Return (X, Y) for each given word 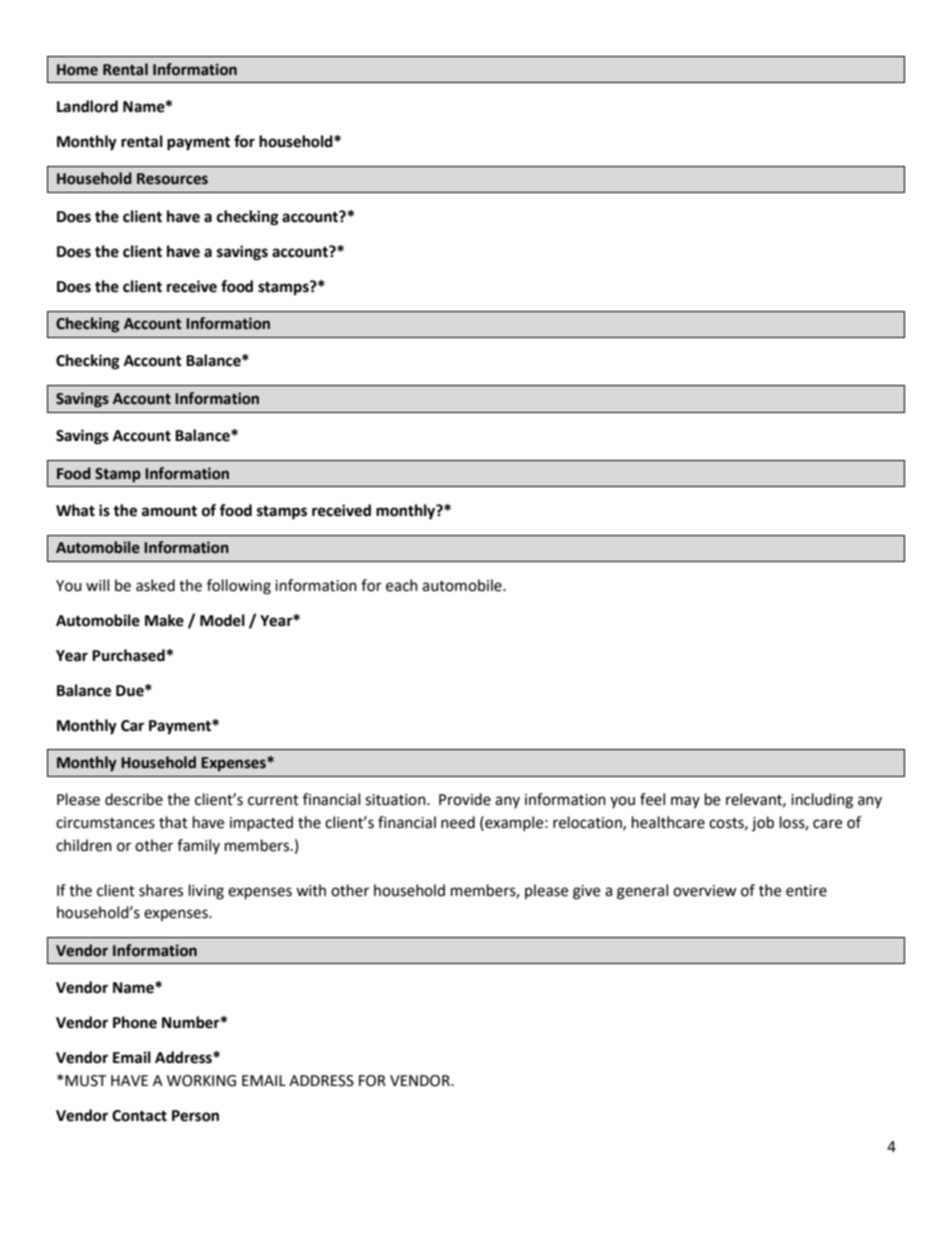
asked (155, 585)
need (458, 822)
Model (222, 620)
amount (169, 511)
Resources (172, 179)
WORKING (201, 1081)
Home (77, 70)
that (173, 822)
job (763, 823)
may (685, 802)
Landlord (87, 106)
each (402, 585)
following (239, 587)
